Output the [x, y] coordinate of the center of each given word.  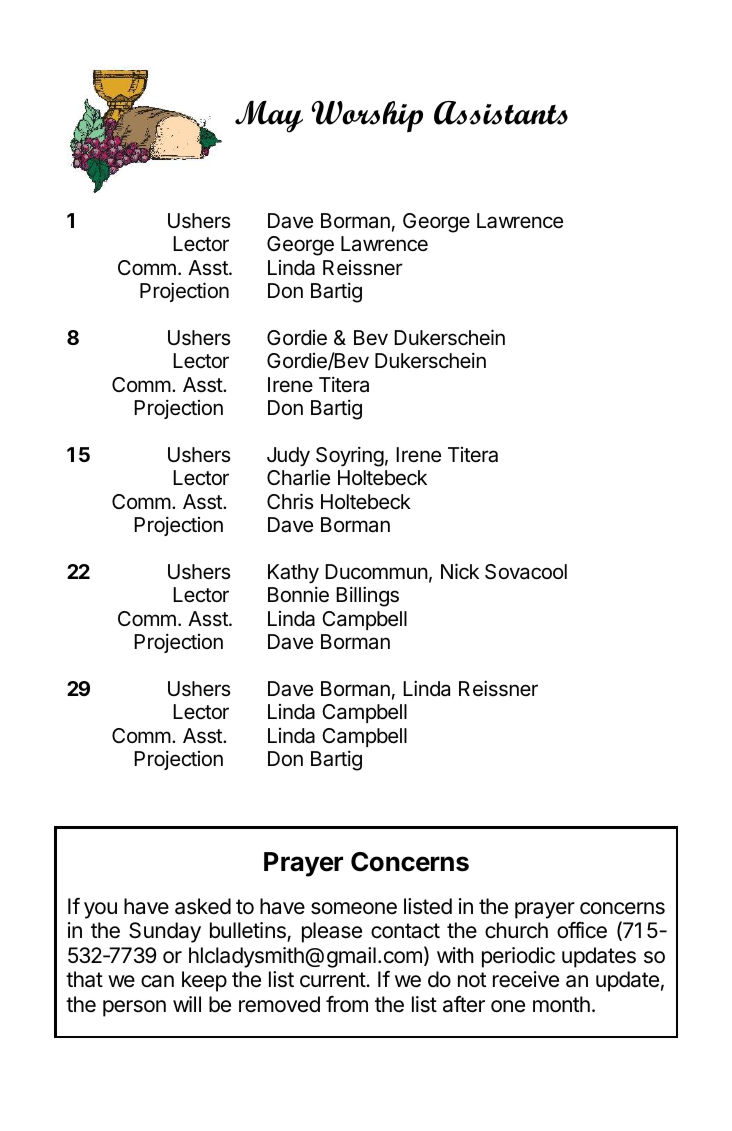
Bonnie [298, 594]
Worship [367, 117]
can [157, 981]
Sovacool [526, 572]
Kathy [293, 574]
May [269, 116]
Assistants [501, 113]
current [333, 980]
